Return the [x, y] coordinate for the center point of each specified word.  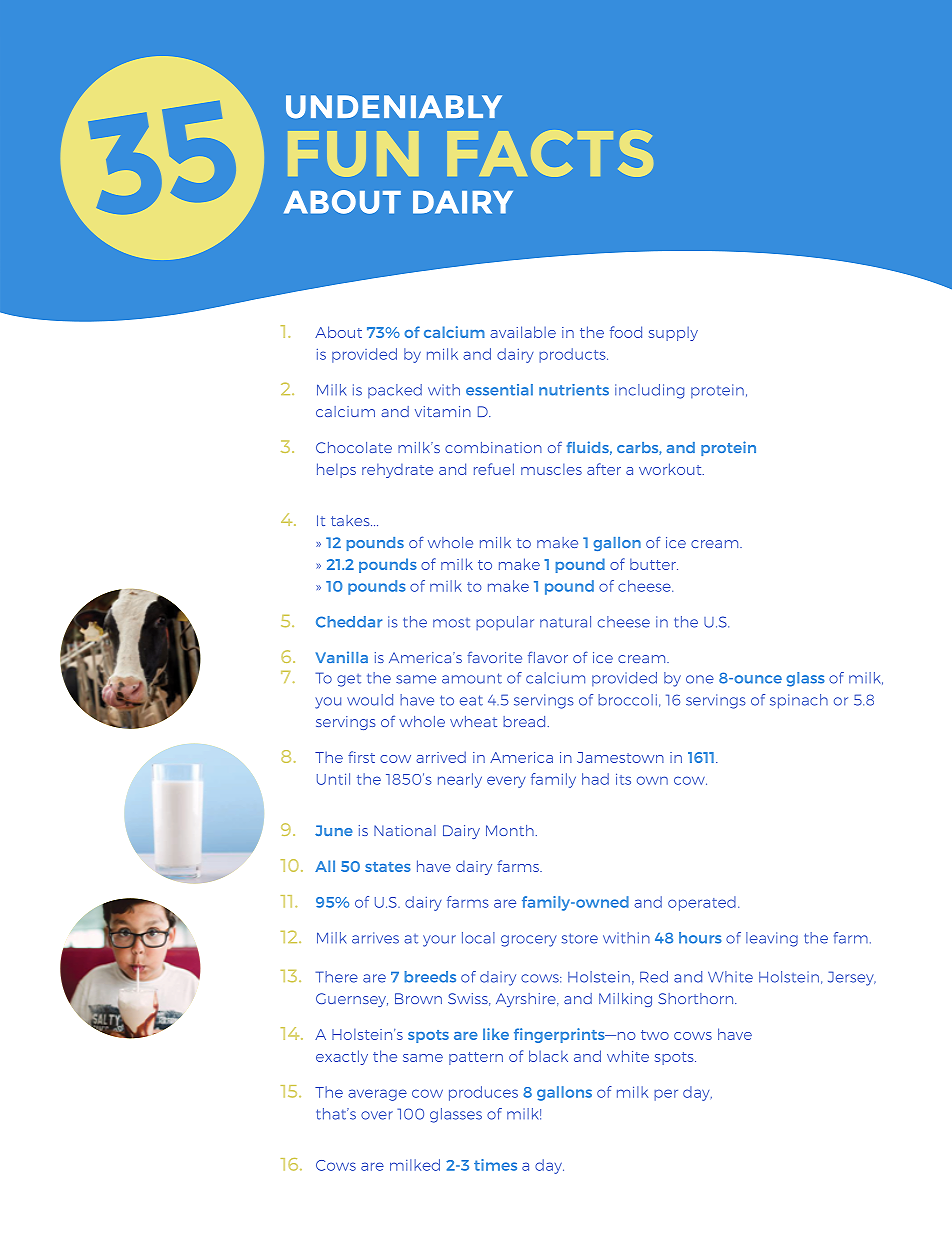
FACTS [550, 153]
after [604, 469]
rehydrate [397, 471]
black [548, 1056]
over [377, 1115]
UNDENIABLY [394, 107]
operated [702, 903]
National [405, 830]
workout [671, 469]
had [595, 779]
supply [673, 334]
